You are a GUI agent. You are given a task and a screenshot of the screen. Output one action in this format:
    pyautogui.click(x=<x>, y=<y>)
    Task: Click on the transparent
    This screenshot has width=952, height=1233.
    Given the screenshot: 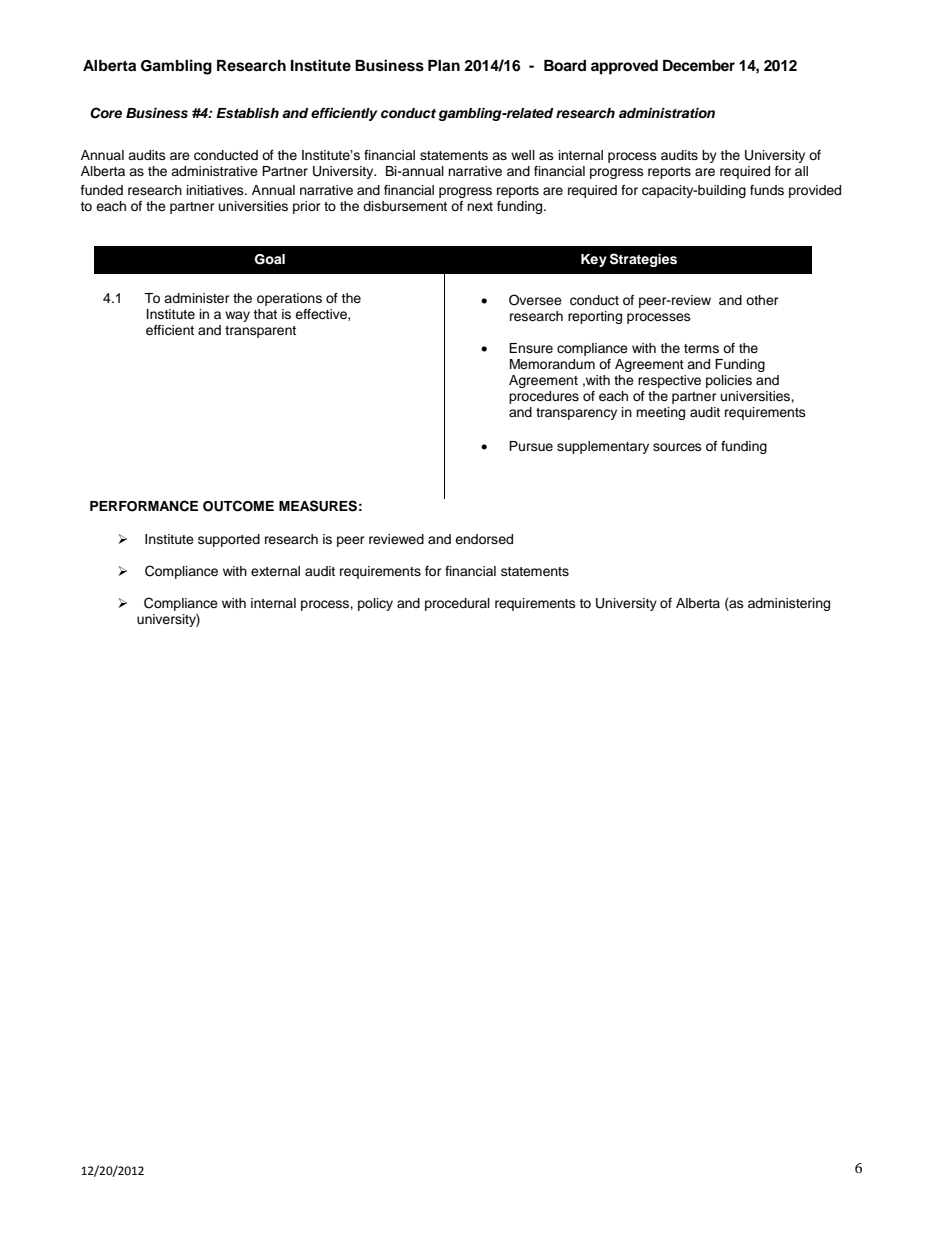 What is the action you would take?
    pyautogui.click(x=260, y=332)
